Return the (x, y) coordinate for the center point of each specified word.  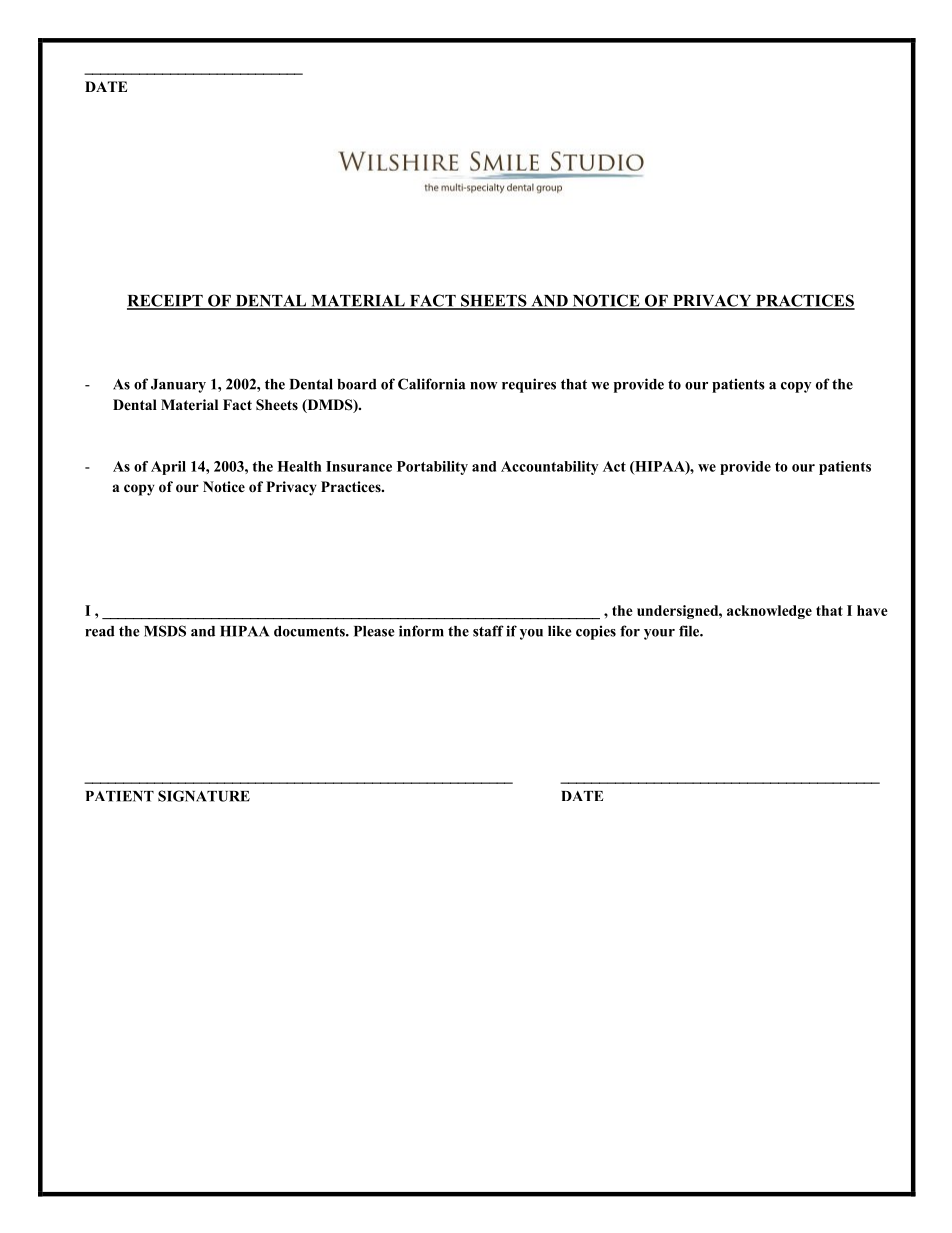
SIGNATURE (204, 796)
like (560, 631)
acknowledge (769, 612)
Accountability (549, 468)
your (659, 634)
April (168, 468)
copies (596, 632)
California (432, 384)
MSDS (165, 631)
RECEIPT (166, 301)
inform (421, 631)
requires (529, 385)
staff (488, 631)
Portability (432, 468)
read (100, 631)
